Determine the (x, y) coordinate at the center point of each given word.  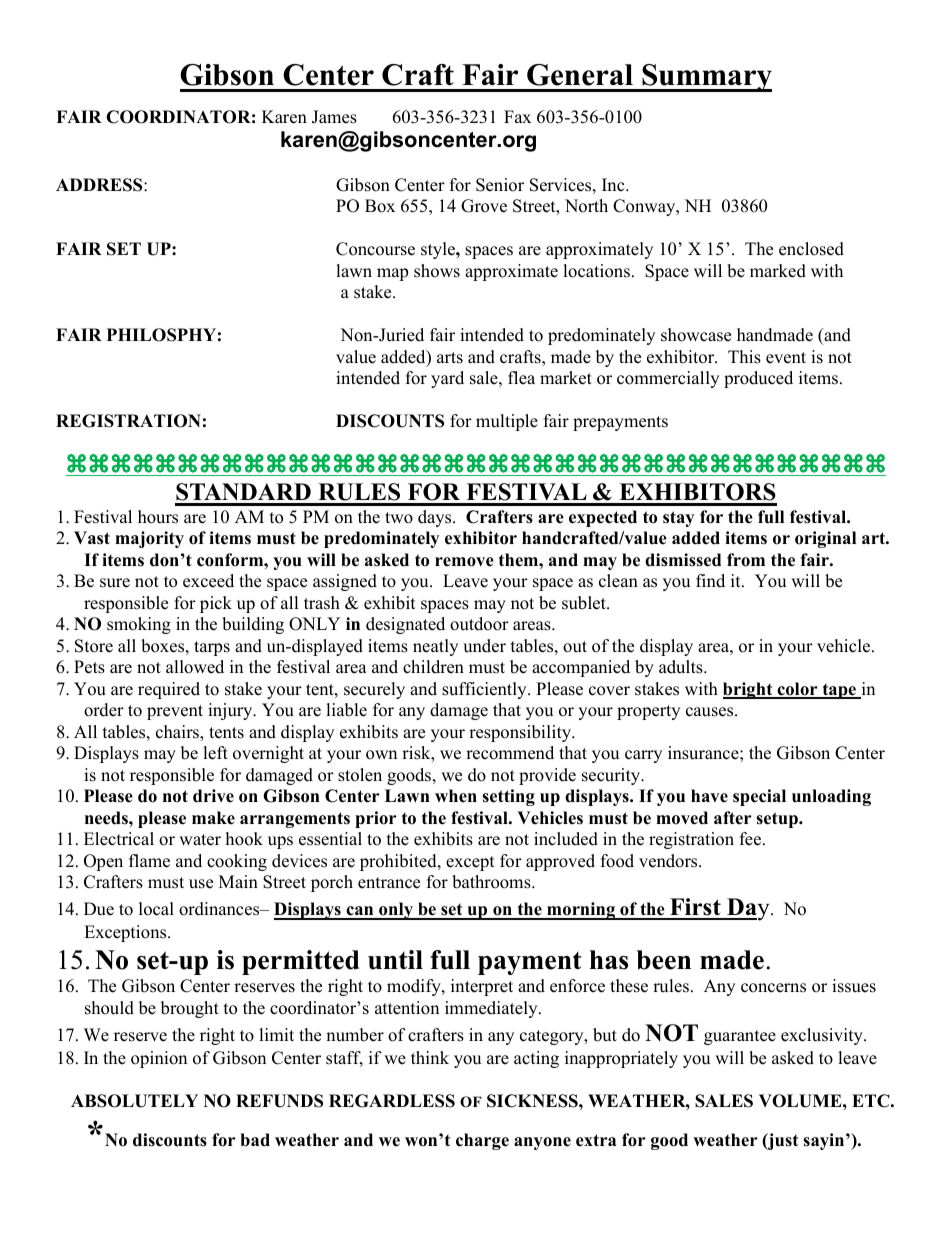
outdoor (479, 624)
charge (482, 1141)
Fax (517, 116)
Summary (706, 78)
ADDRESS (100, 185)
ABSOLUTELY (134, 1101)
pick (216, 604)
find (710, 581)
